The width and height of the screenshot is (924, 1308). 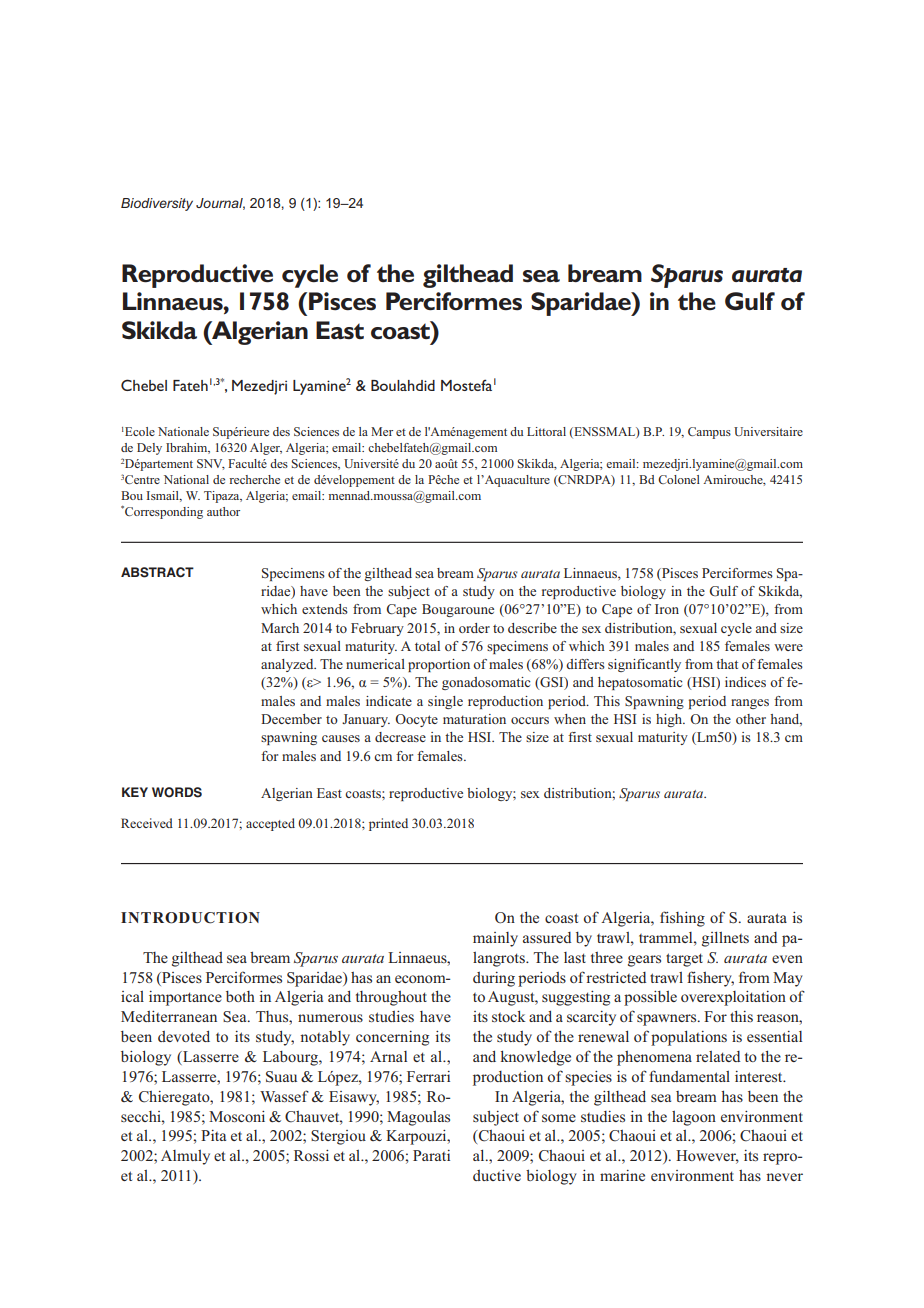 I want to click on indices, so click(x=745, y=682).
